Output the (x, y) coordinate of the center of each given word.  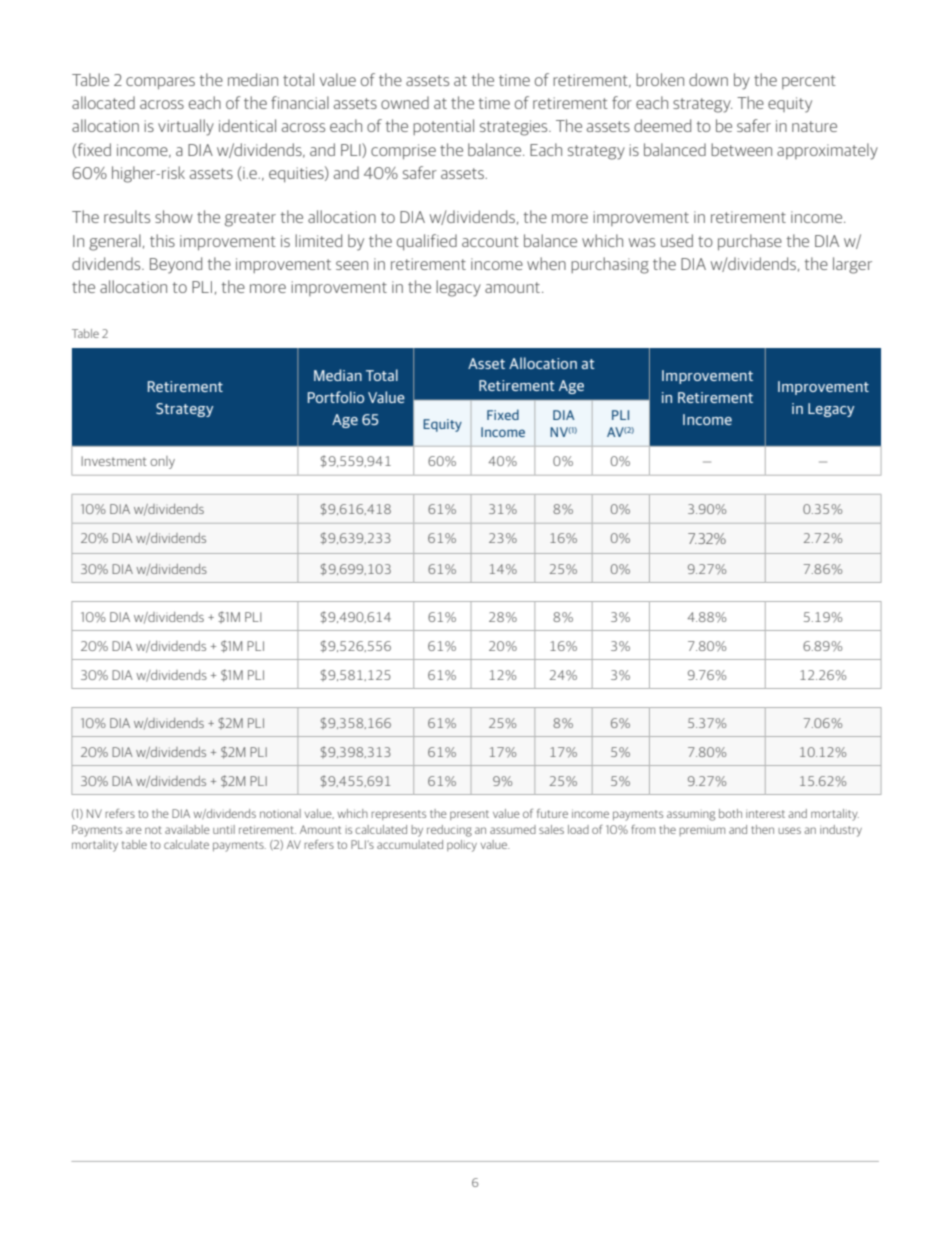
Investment (114, 461)
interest (765, 814)
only (162, 462)
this (162, 240)
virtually (186, 127)
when (546, 263)
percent (809, 82)
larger (852, 265)
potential (443, 127)
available (187, 829)
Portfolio (336, 397)
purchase (750, 242)
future (552, 813)
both (730, 813)
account (490, 241)
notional (280, 813)
